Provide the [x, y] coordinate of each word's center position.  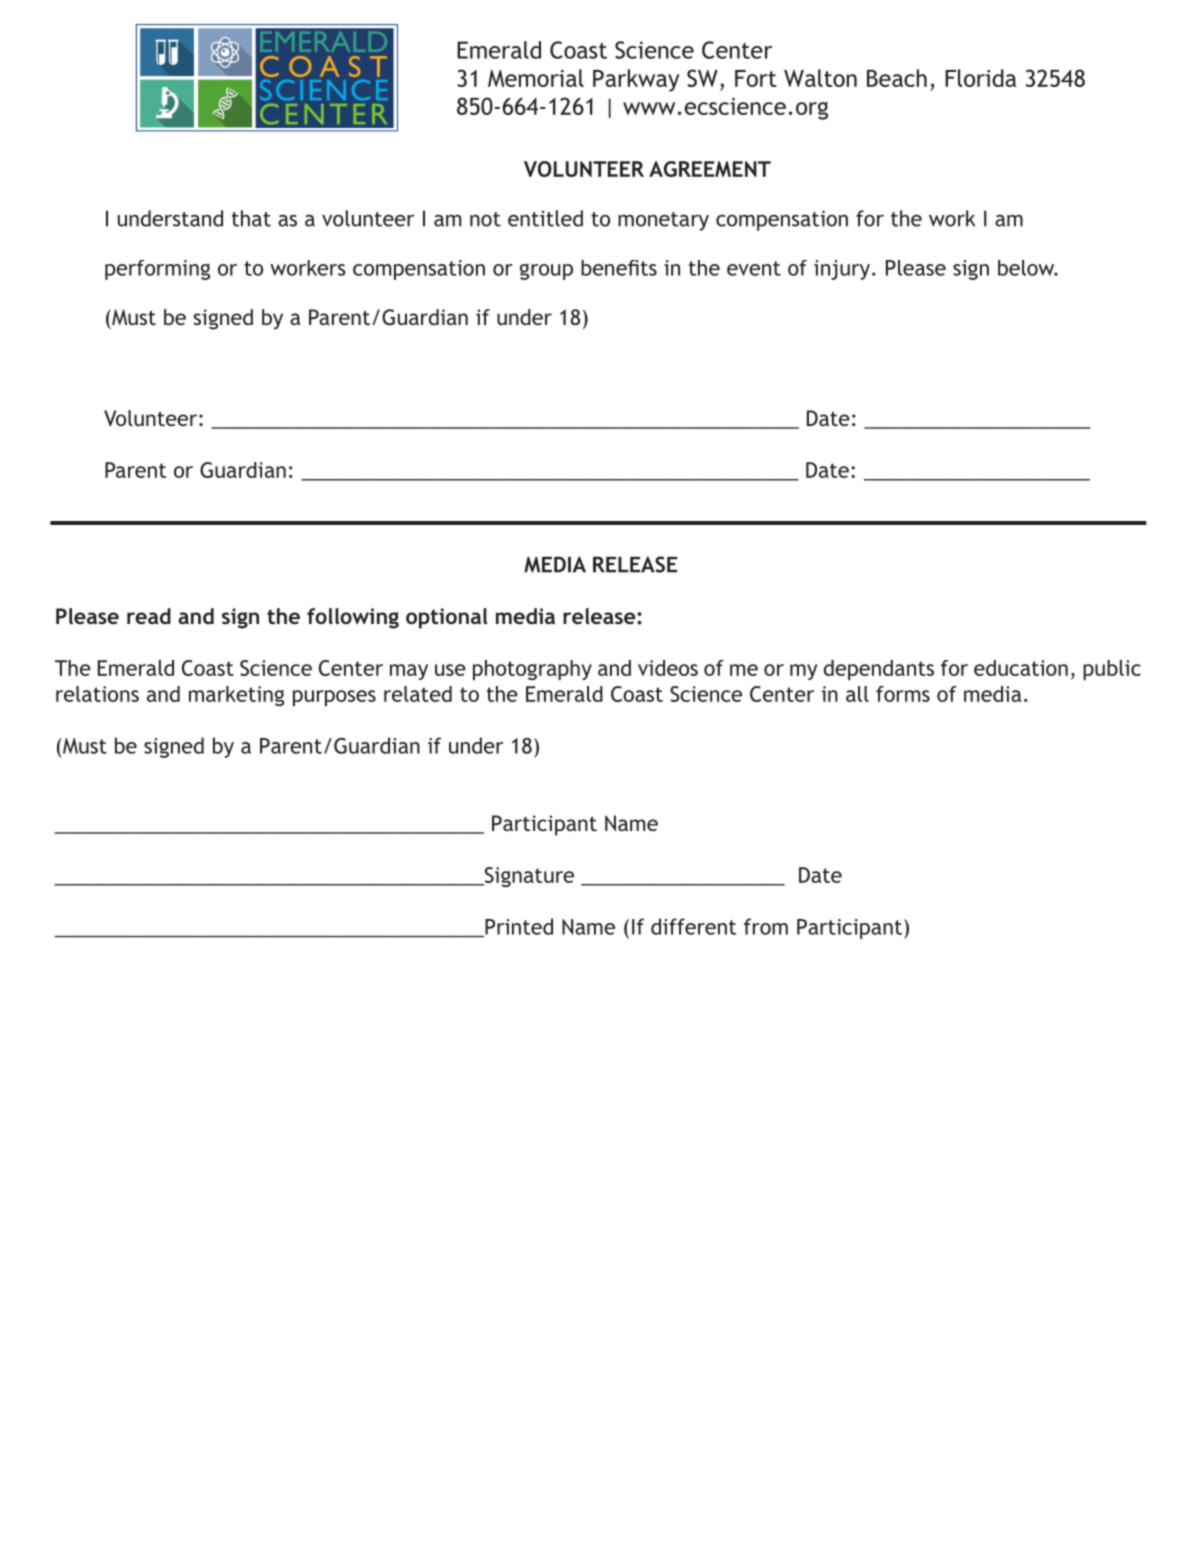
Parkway [636, 80]
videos [668, 668]
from [766, 926]
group [546, 272]
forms [903, 694]
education [1021, 668]
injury [842, 270]
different [693, 926]
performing [157, 270]
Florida [980, 78]
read [149, 616]
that [251, 218]
